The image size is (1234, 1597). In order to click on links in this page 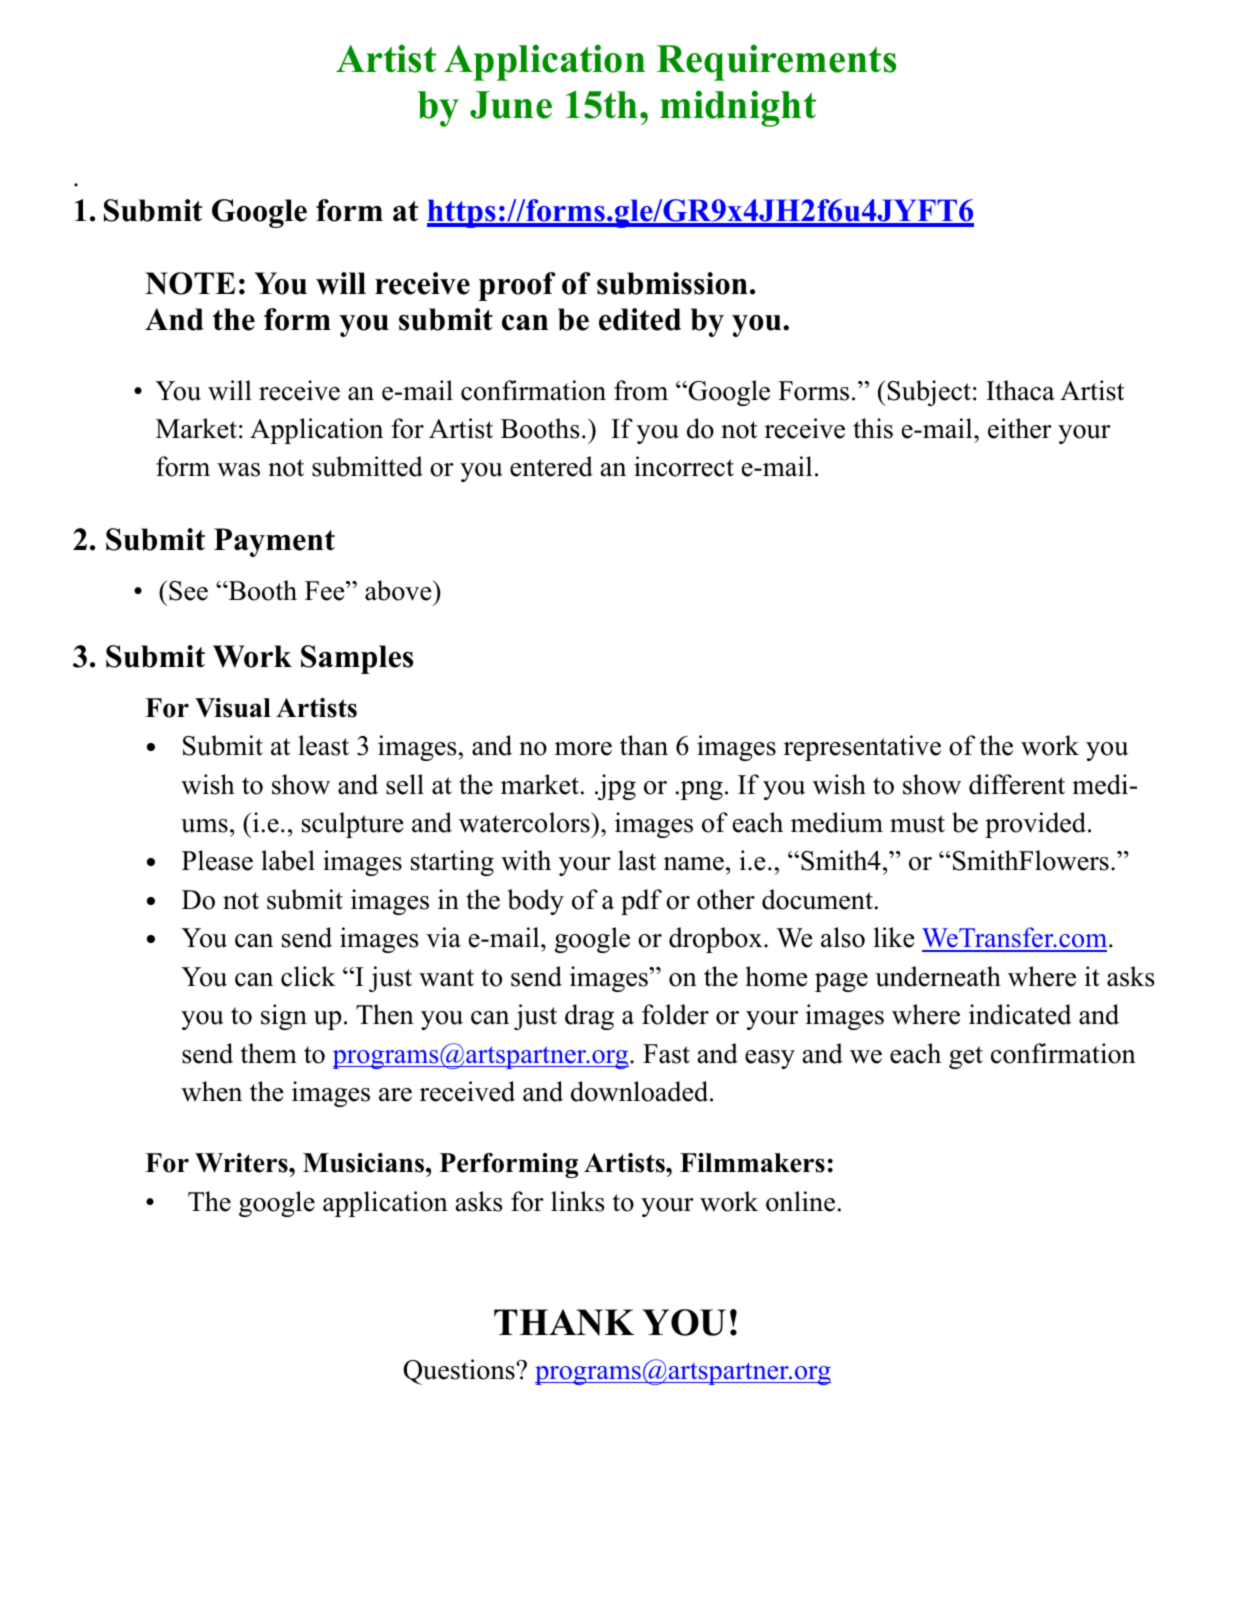, I will do `click(578, 1201)`.
